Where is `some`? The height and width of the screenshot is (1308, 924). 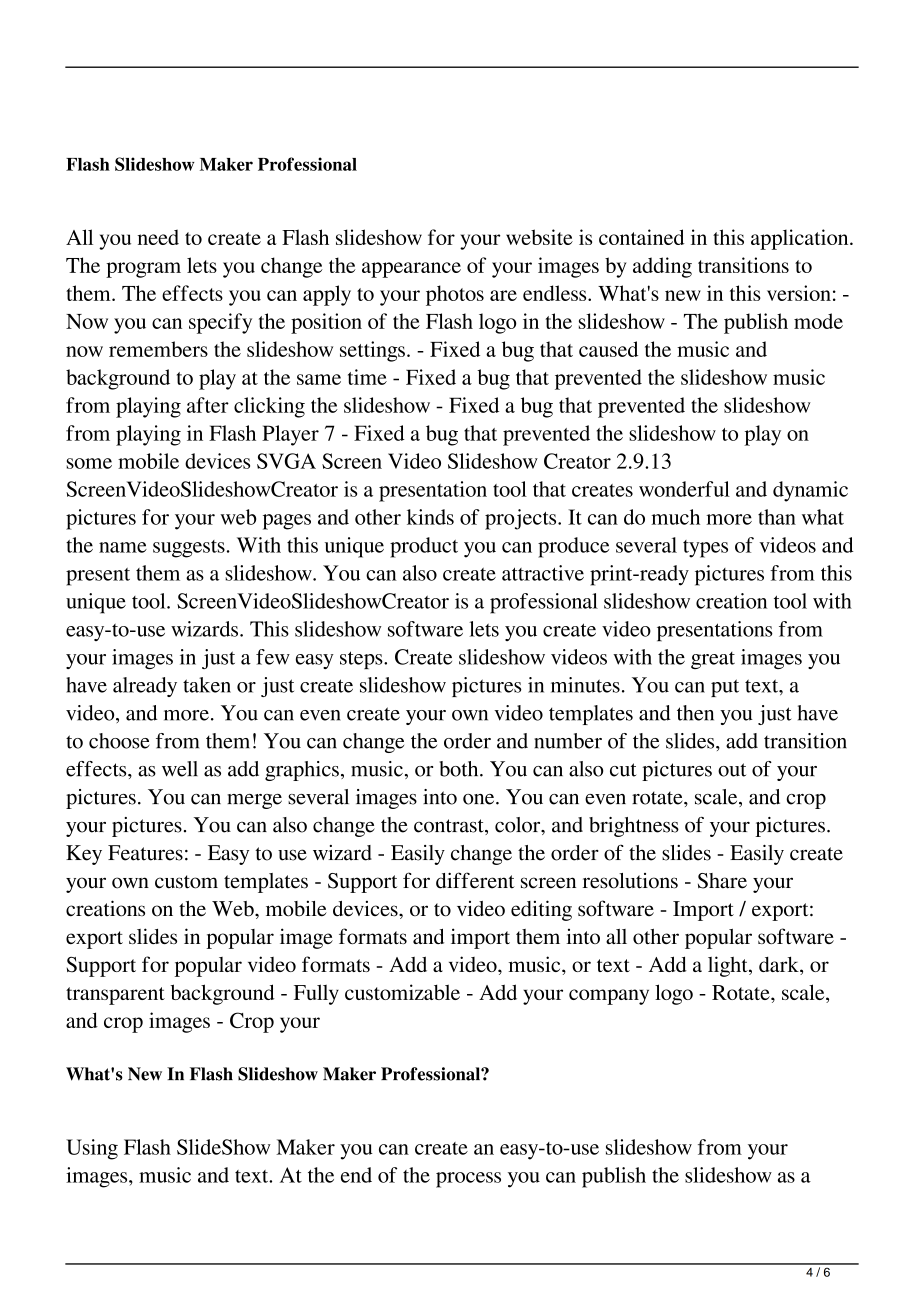
some is located at coordinates (89, 463).
